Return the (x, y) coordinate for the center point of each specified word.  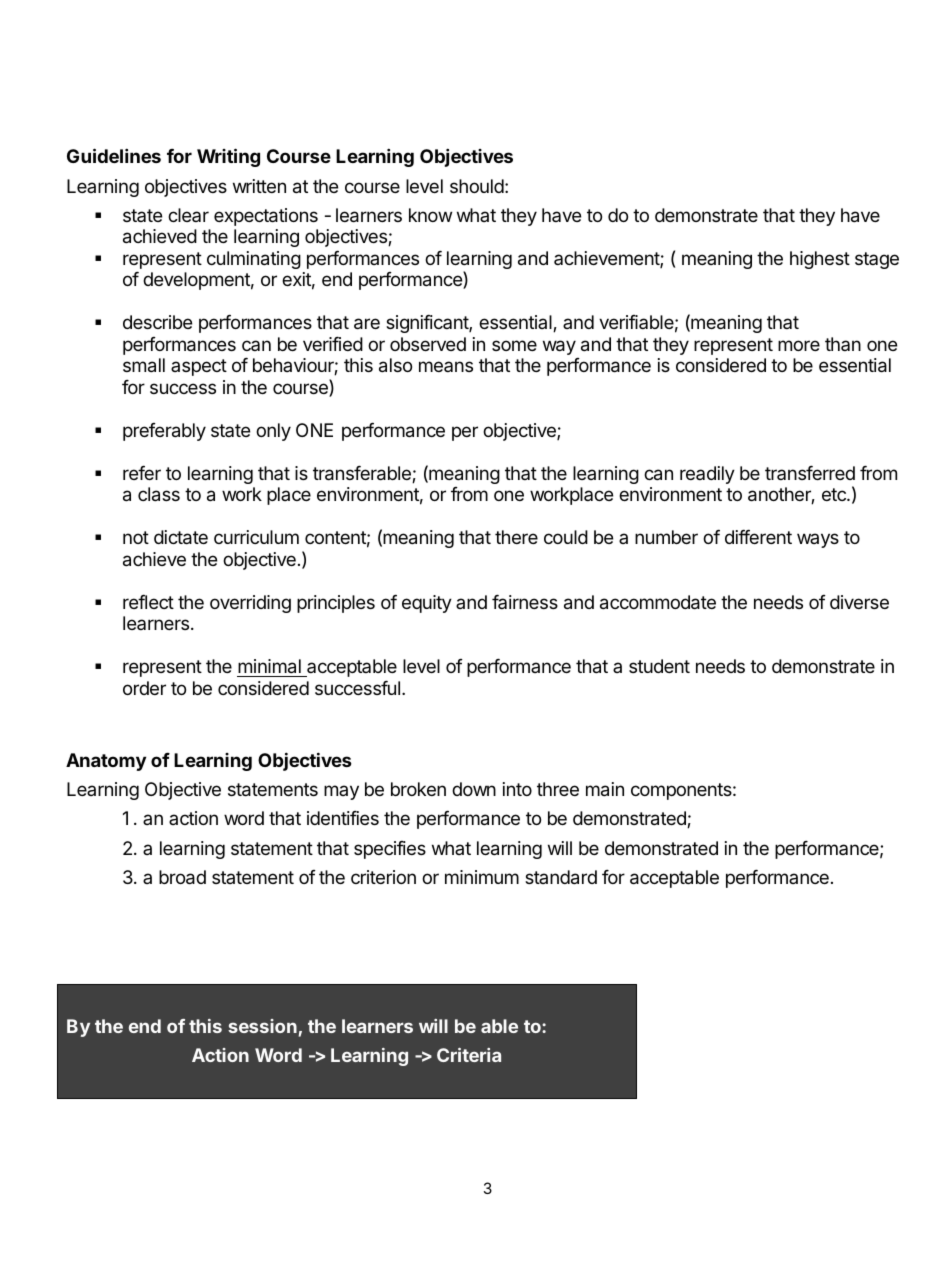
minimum (482, 877)
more (799, 345)
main (605, 789)
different (758, 536)
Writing (228, 157)
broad (182, 877)
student (659, 666)
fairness (525, 601)
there (516, 537)
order (144, 688)
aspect (199, 367)
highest (820, 260)
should (477, 186)
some (514, 345)
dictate (181, 537)
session (262, 1026)
